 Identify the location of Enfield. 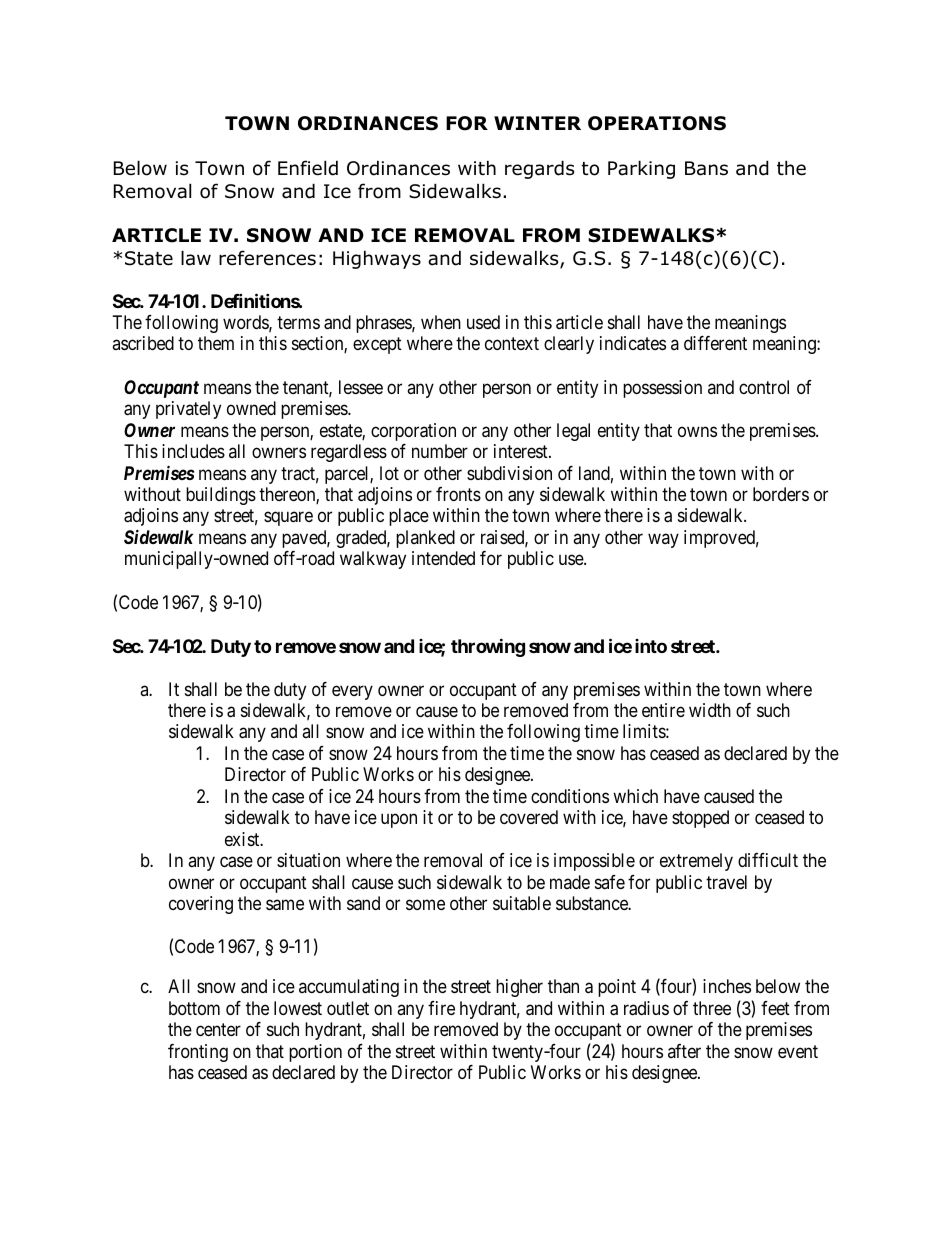
(308, 168).
